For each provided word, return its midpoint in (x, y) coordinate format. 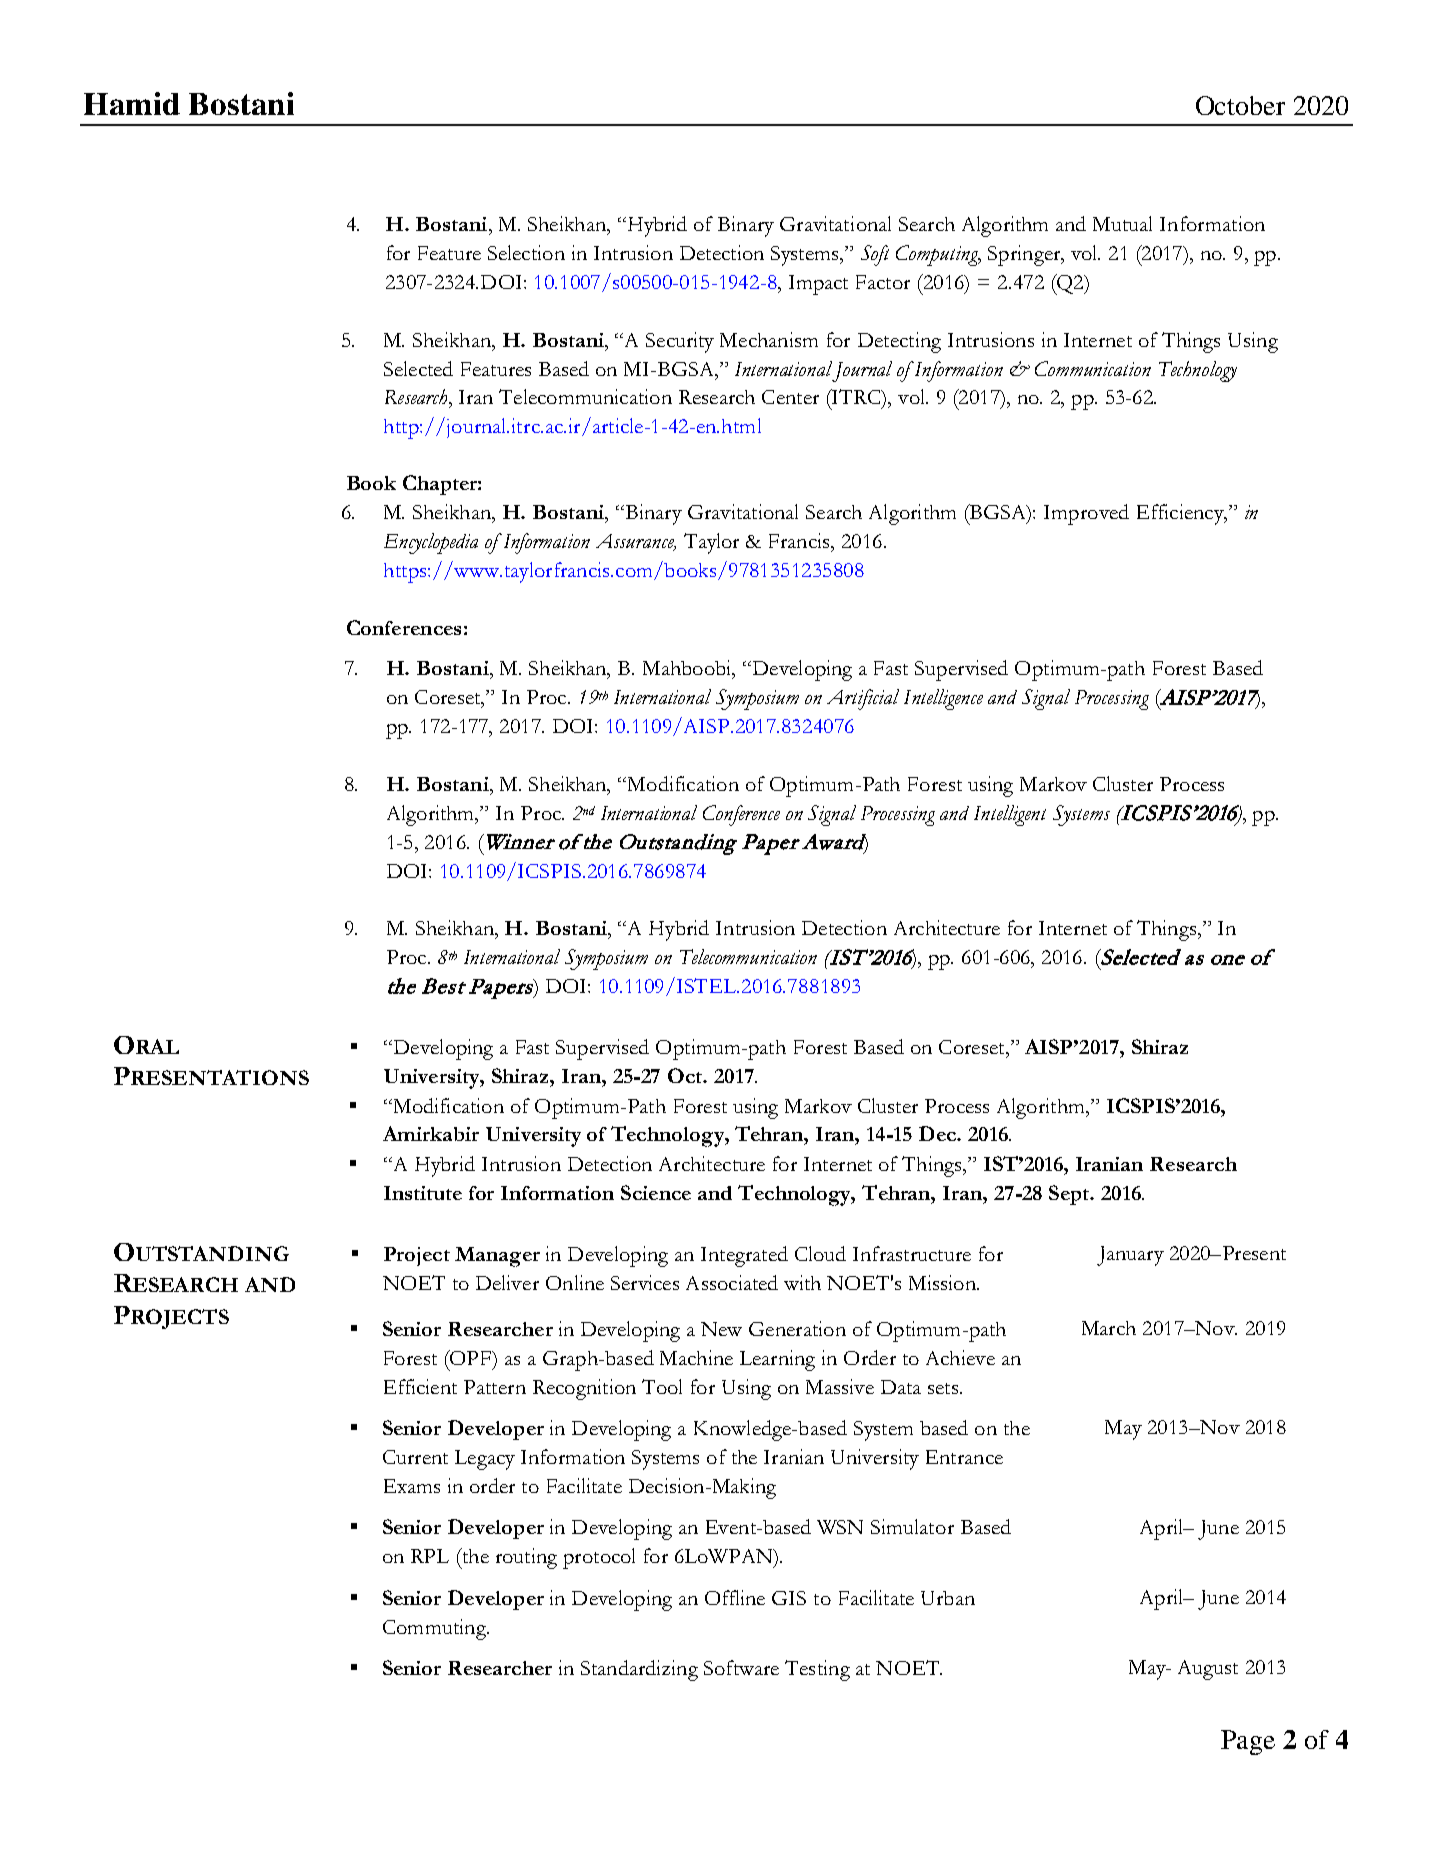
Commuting (435, 1629)
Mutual (1122, 223)
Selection (526, 252)
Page (1248, 1742)
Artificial (863, 699)
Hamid (132, 103)
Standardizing (639, 1670)
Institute (423, 1193)
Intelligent (1010, 815)
